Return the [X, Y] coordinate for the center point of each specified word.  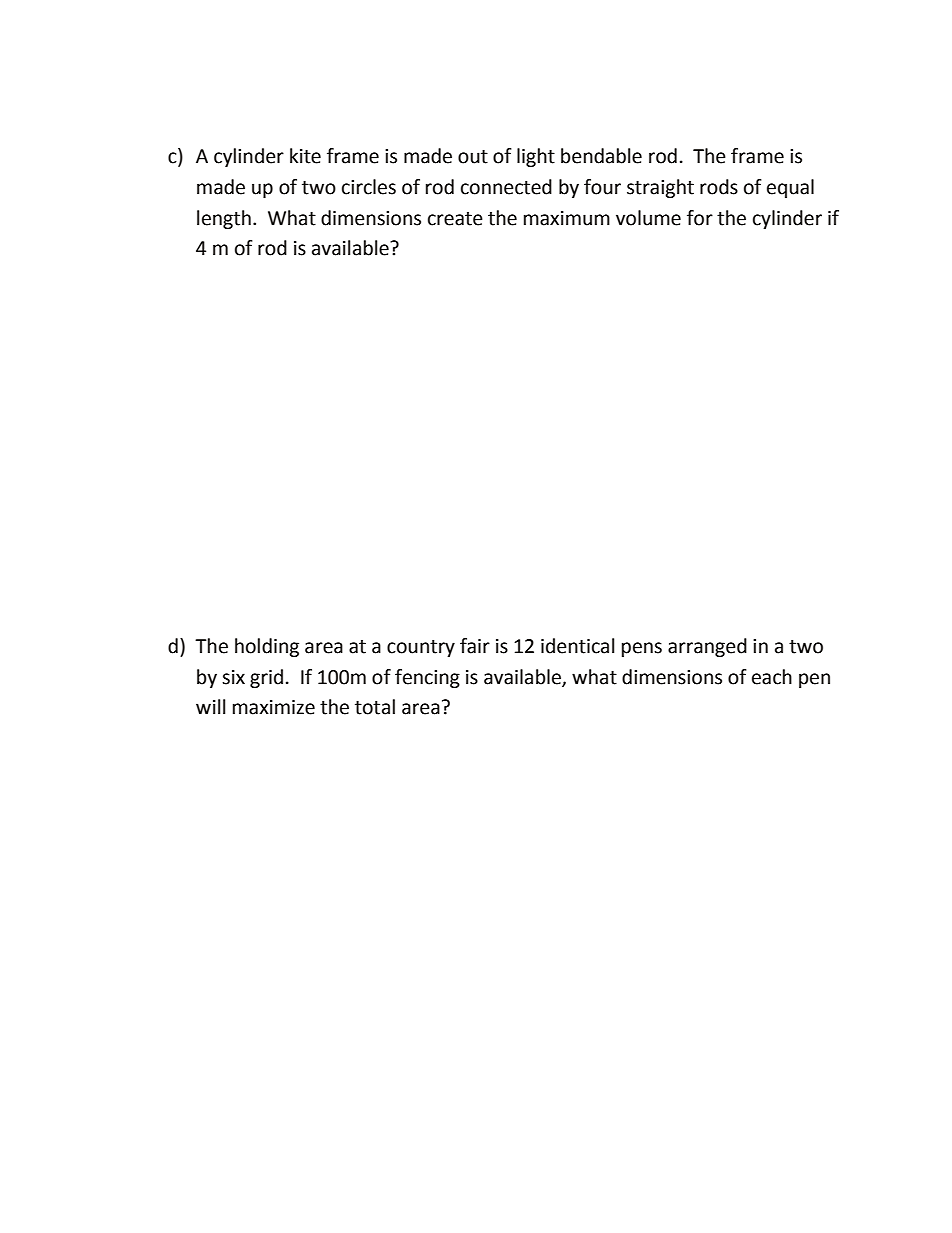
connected [506, 187]
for [700, 218]
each [772, 677]
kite [305, 156]
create [455, 219]
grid [266, 678]
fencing [427, 678]
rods [719, 187]
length [224, 219]
